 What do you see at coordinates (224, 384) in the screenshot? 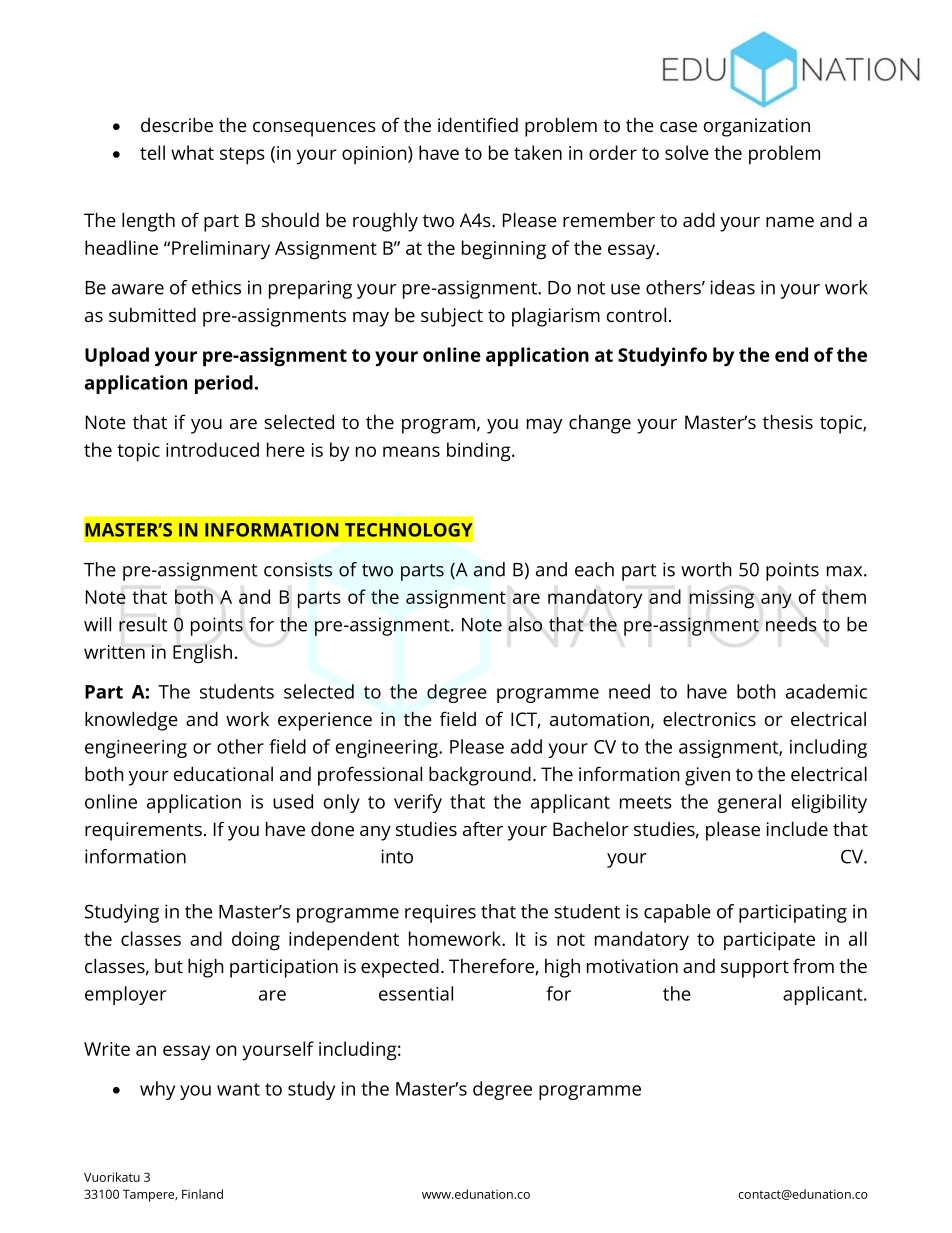
I see `period` at bounding box center [224, 384].
